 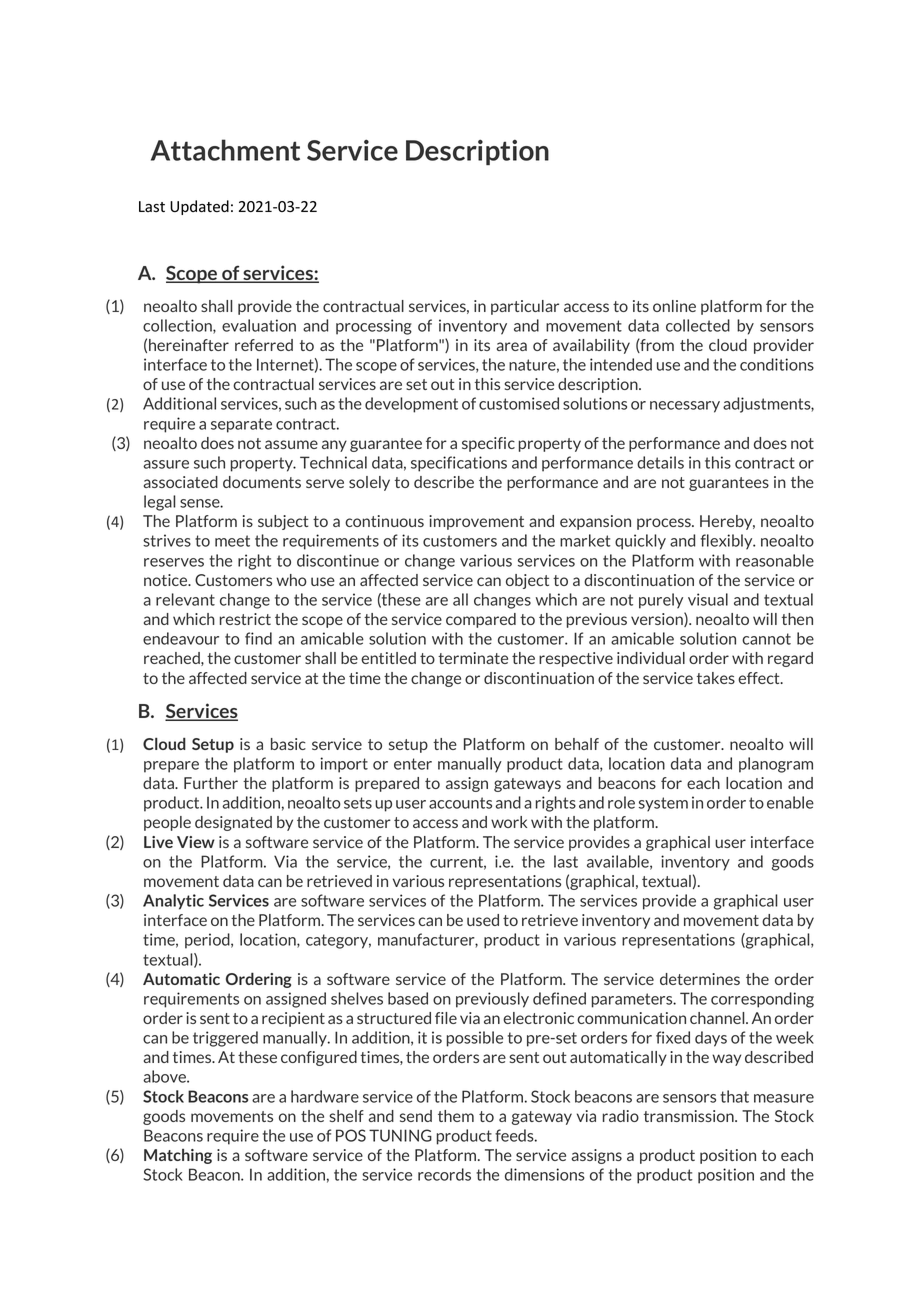 What do you see at coordinates (173, 902) in the screenshot?
I see `Analytic` at bounding box center [173, 902].
